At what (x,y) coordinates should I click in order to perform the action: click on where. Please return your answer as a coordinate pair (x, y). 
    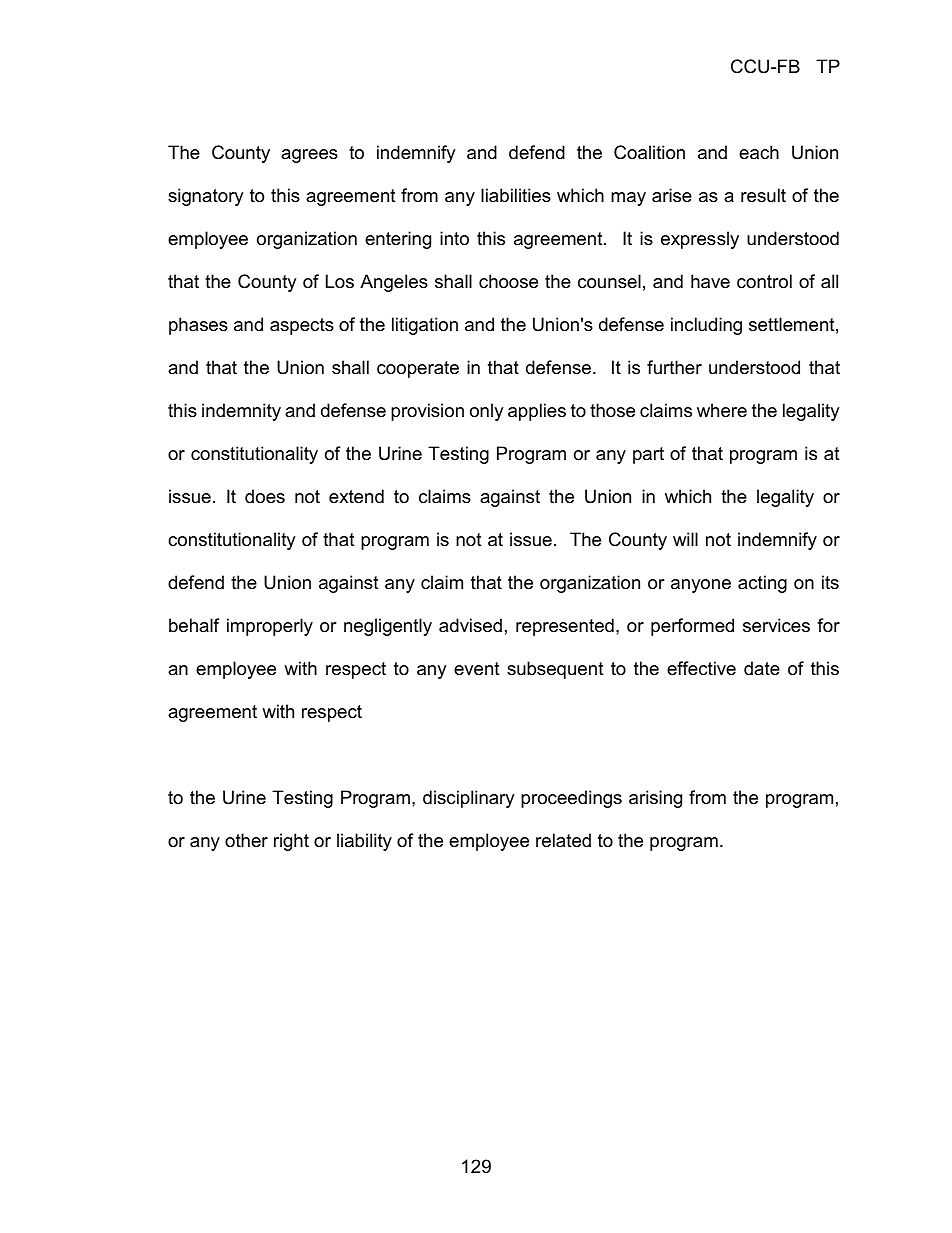
    Looking at the image, I should click on (722, 410).
